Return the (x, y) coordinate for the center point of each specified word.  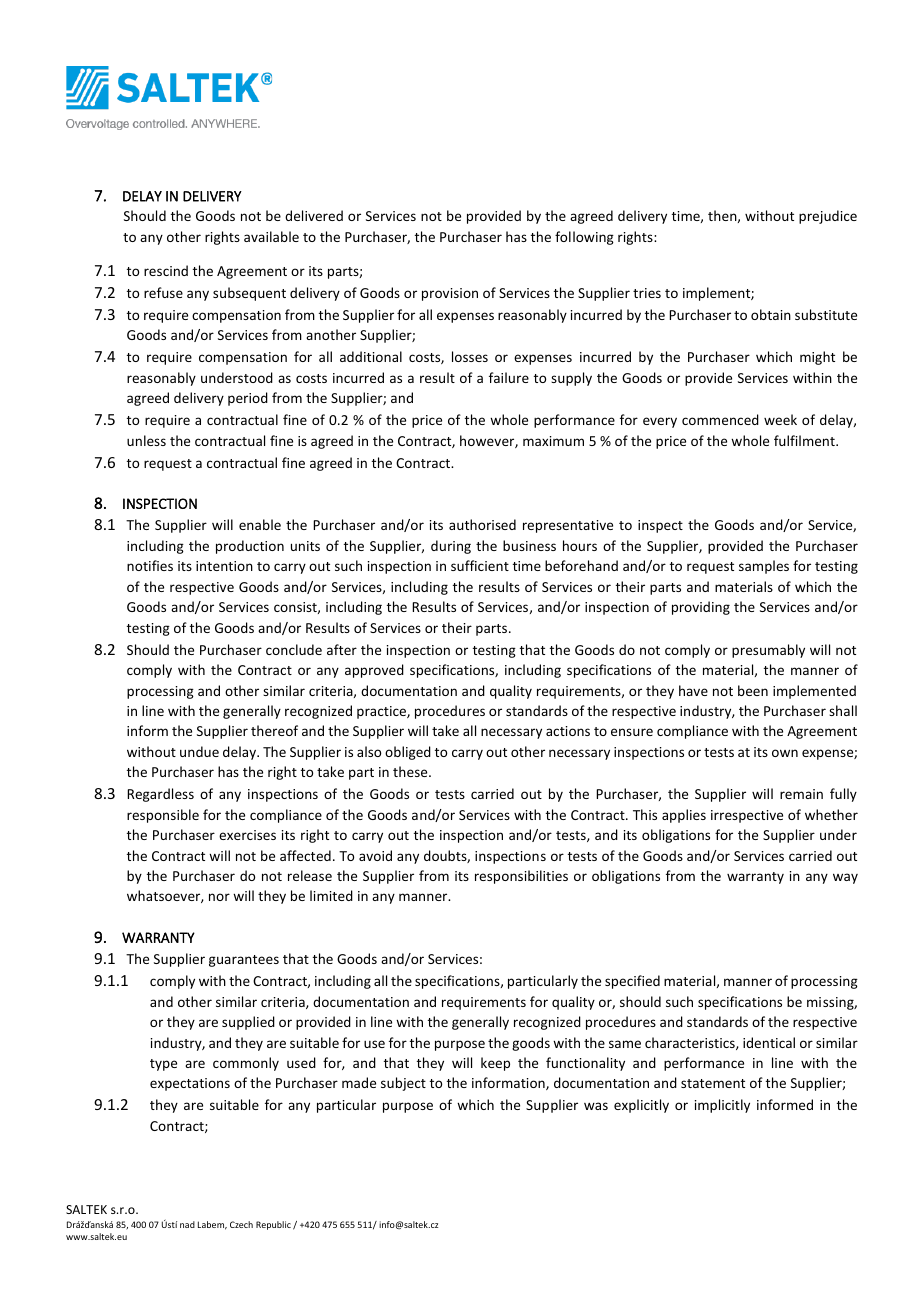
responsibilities (521, 877)
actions (568, 731)
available (271, 236)
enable (260, 524)
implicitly (722, 1106)
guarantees (244, 961)
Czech (241, 1224)
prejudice (828, 217)
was (596, 1106)
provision (450, 294)
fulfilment (805, 440)
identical (769, 1042)
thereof (274, 730)
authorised (482, 524)
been (753, 690)
